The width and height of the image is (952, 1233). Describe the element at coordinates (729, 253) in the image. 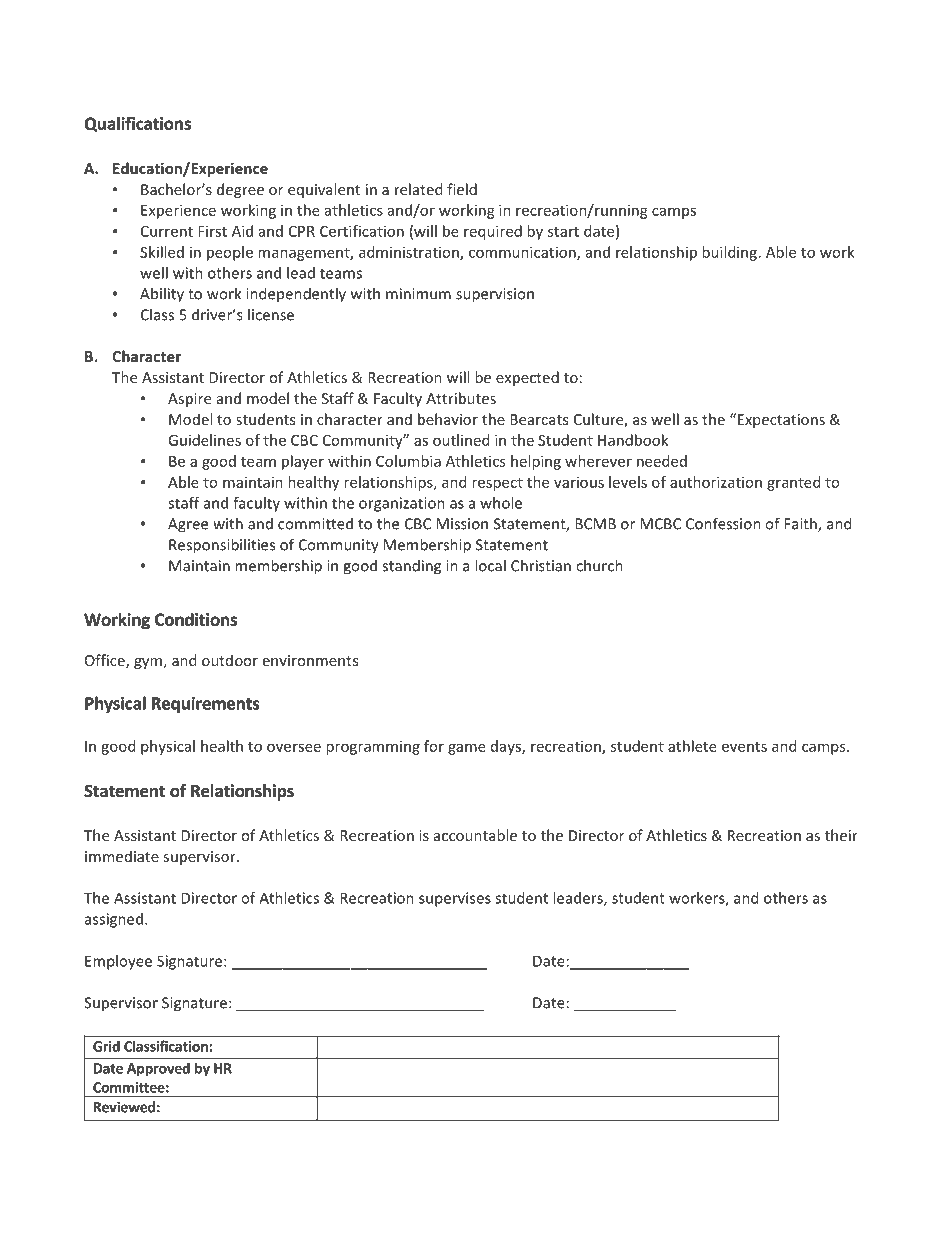

I see `building` at that location.
